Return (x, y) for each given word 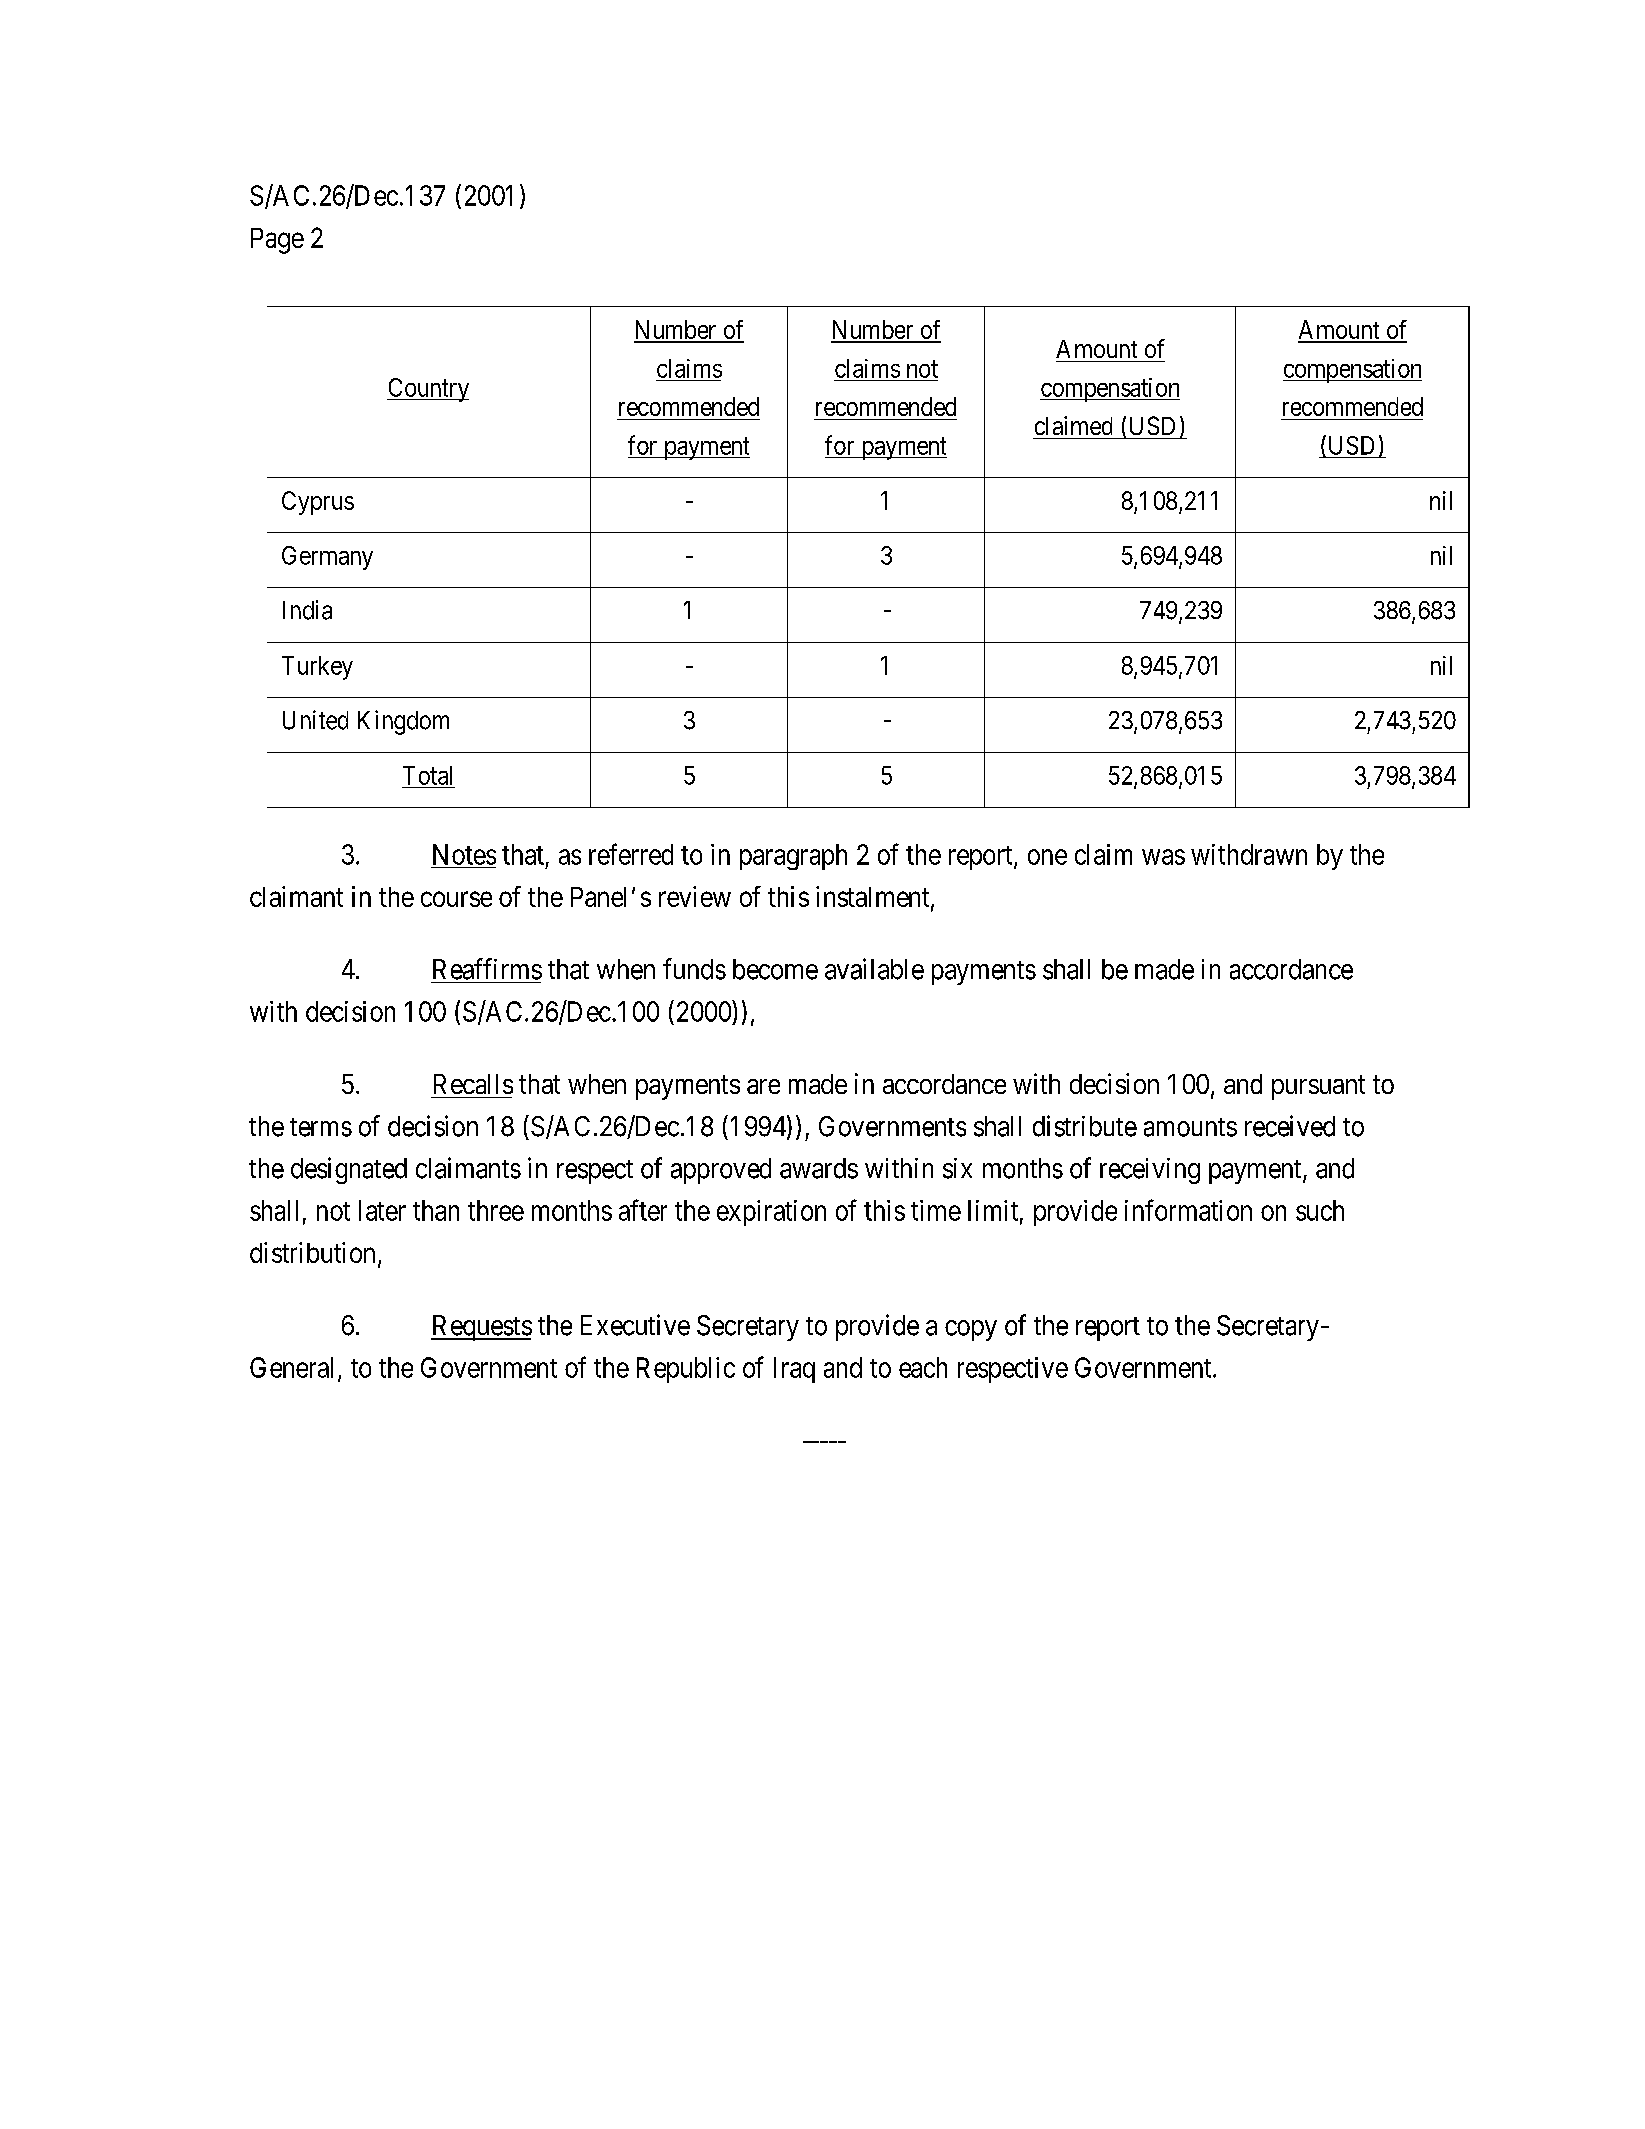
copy (971, 1330)
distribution (312, 1252)
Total (427, 775)
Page (277, 241)
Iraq (794, 1370)
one (1047, 857)
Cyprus (318, 503)
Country (428, 390)
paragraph (793, 857)
